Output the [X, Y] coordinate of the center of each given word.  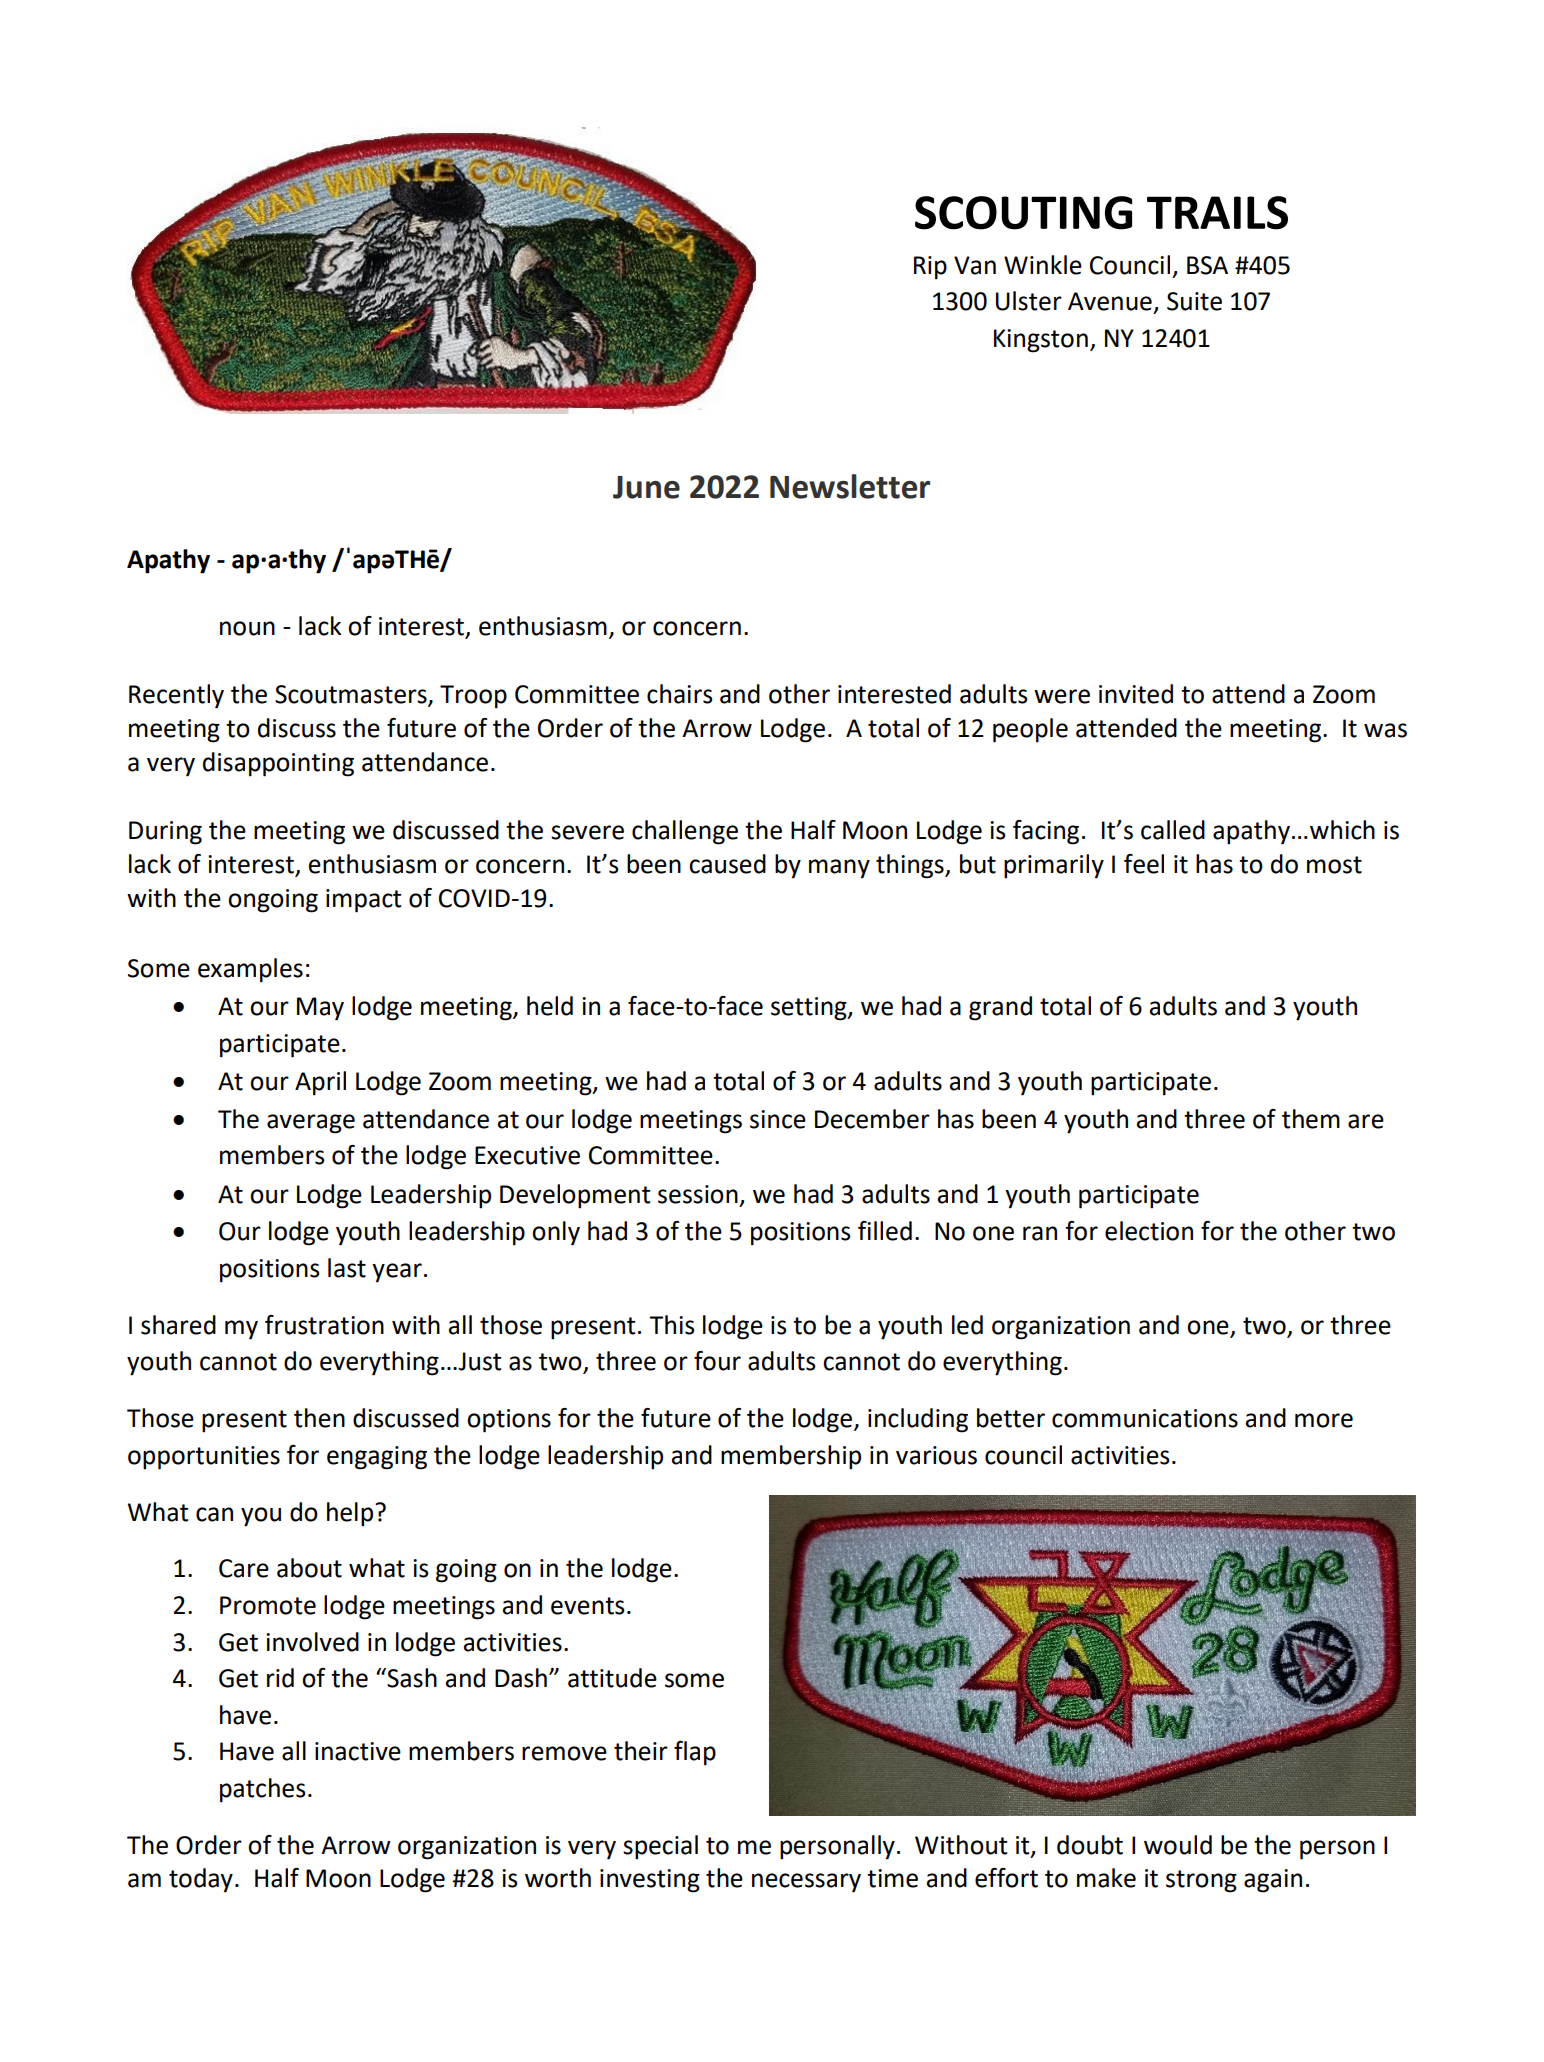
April [320, 1083]
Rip [930, 268]
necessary [806, 1883]
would [1178, 1845]
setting [810, 1009]
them [1311, 1119]
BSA [1207, 265]
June [646, 487]
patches [263, 1790]
